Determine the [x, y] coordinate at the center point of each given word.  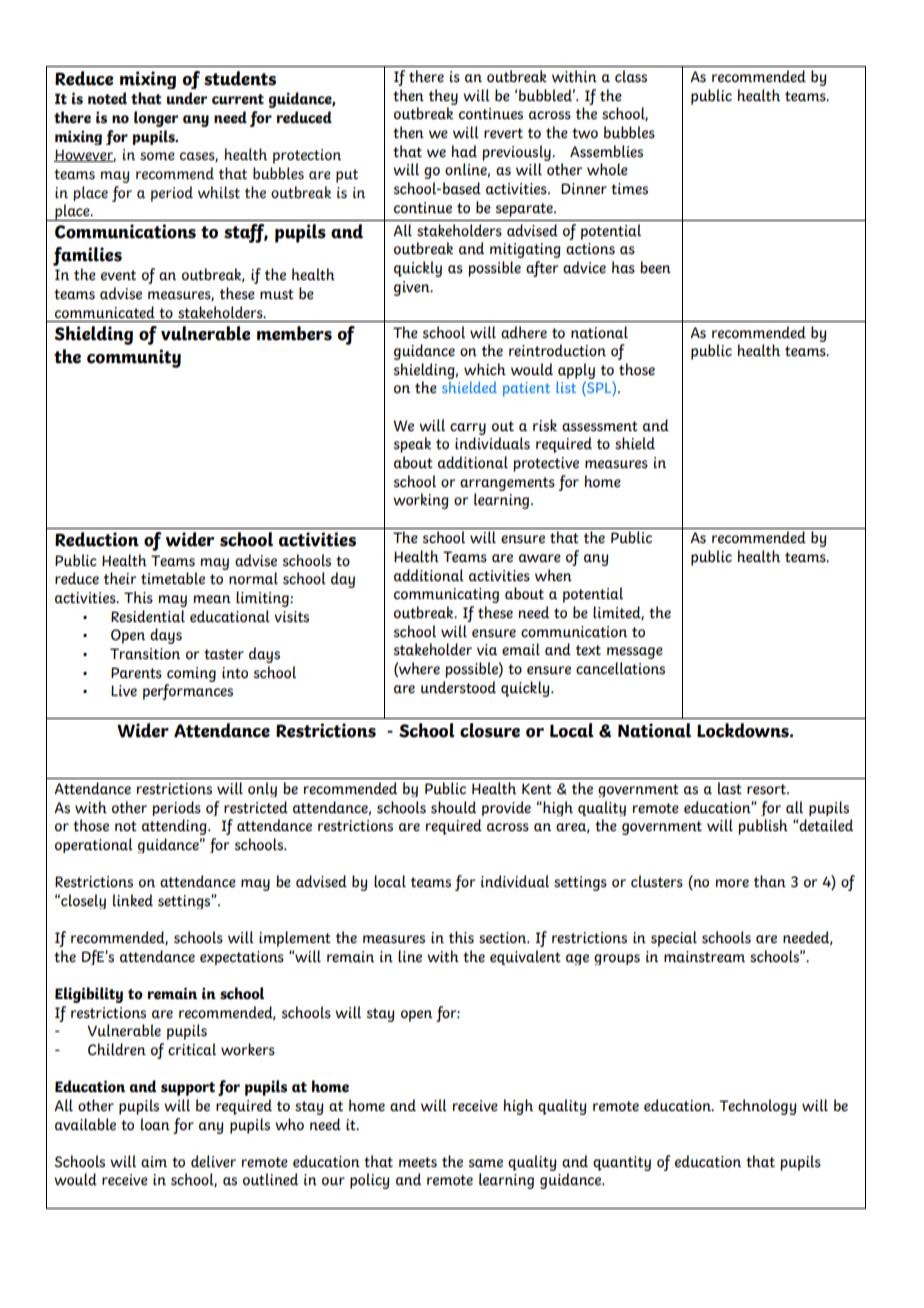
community [134, 358]
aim [154, 1162]
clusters [657, 881]
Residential [148, 616]
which [485, 369]
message [635, 653]
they [443, 97]
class [631, 76]
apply [576, 371]
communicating [446, 595]
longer [156, 119]
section [504, 938]
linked [133, 900]
